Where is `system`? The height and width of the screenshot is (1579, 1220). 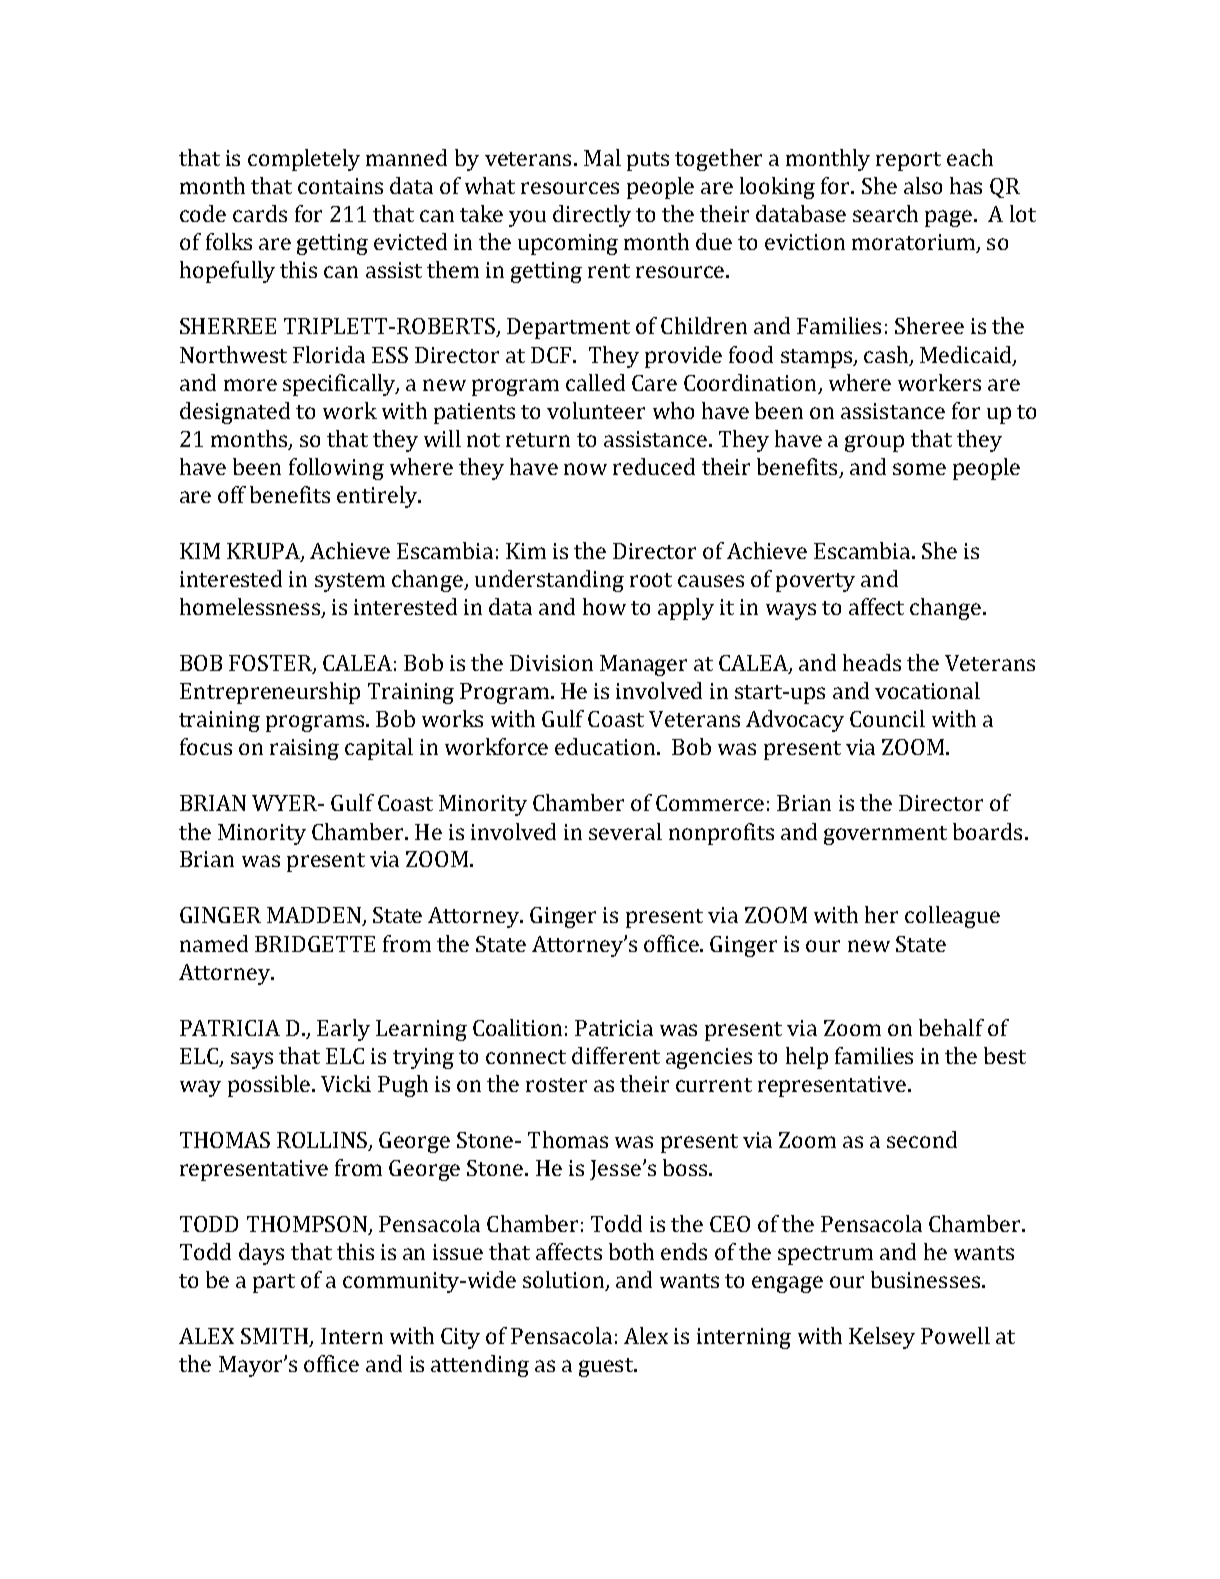
system is located at coordinates (350, 582).
